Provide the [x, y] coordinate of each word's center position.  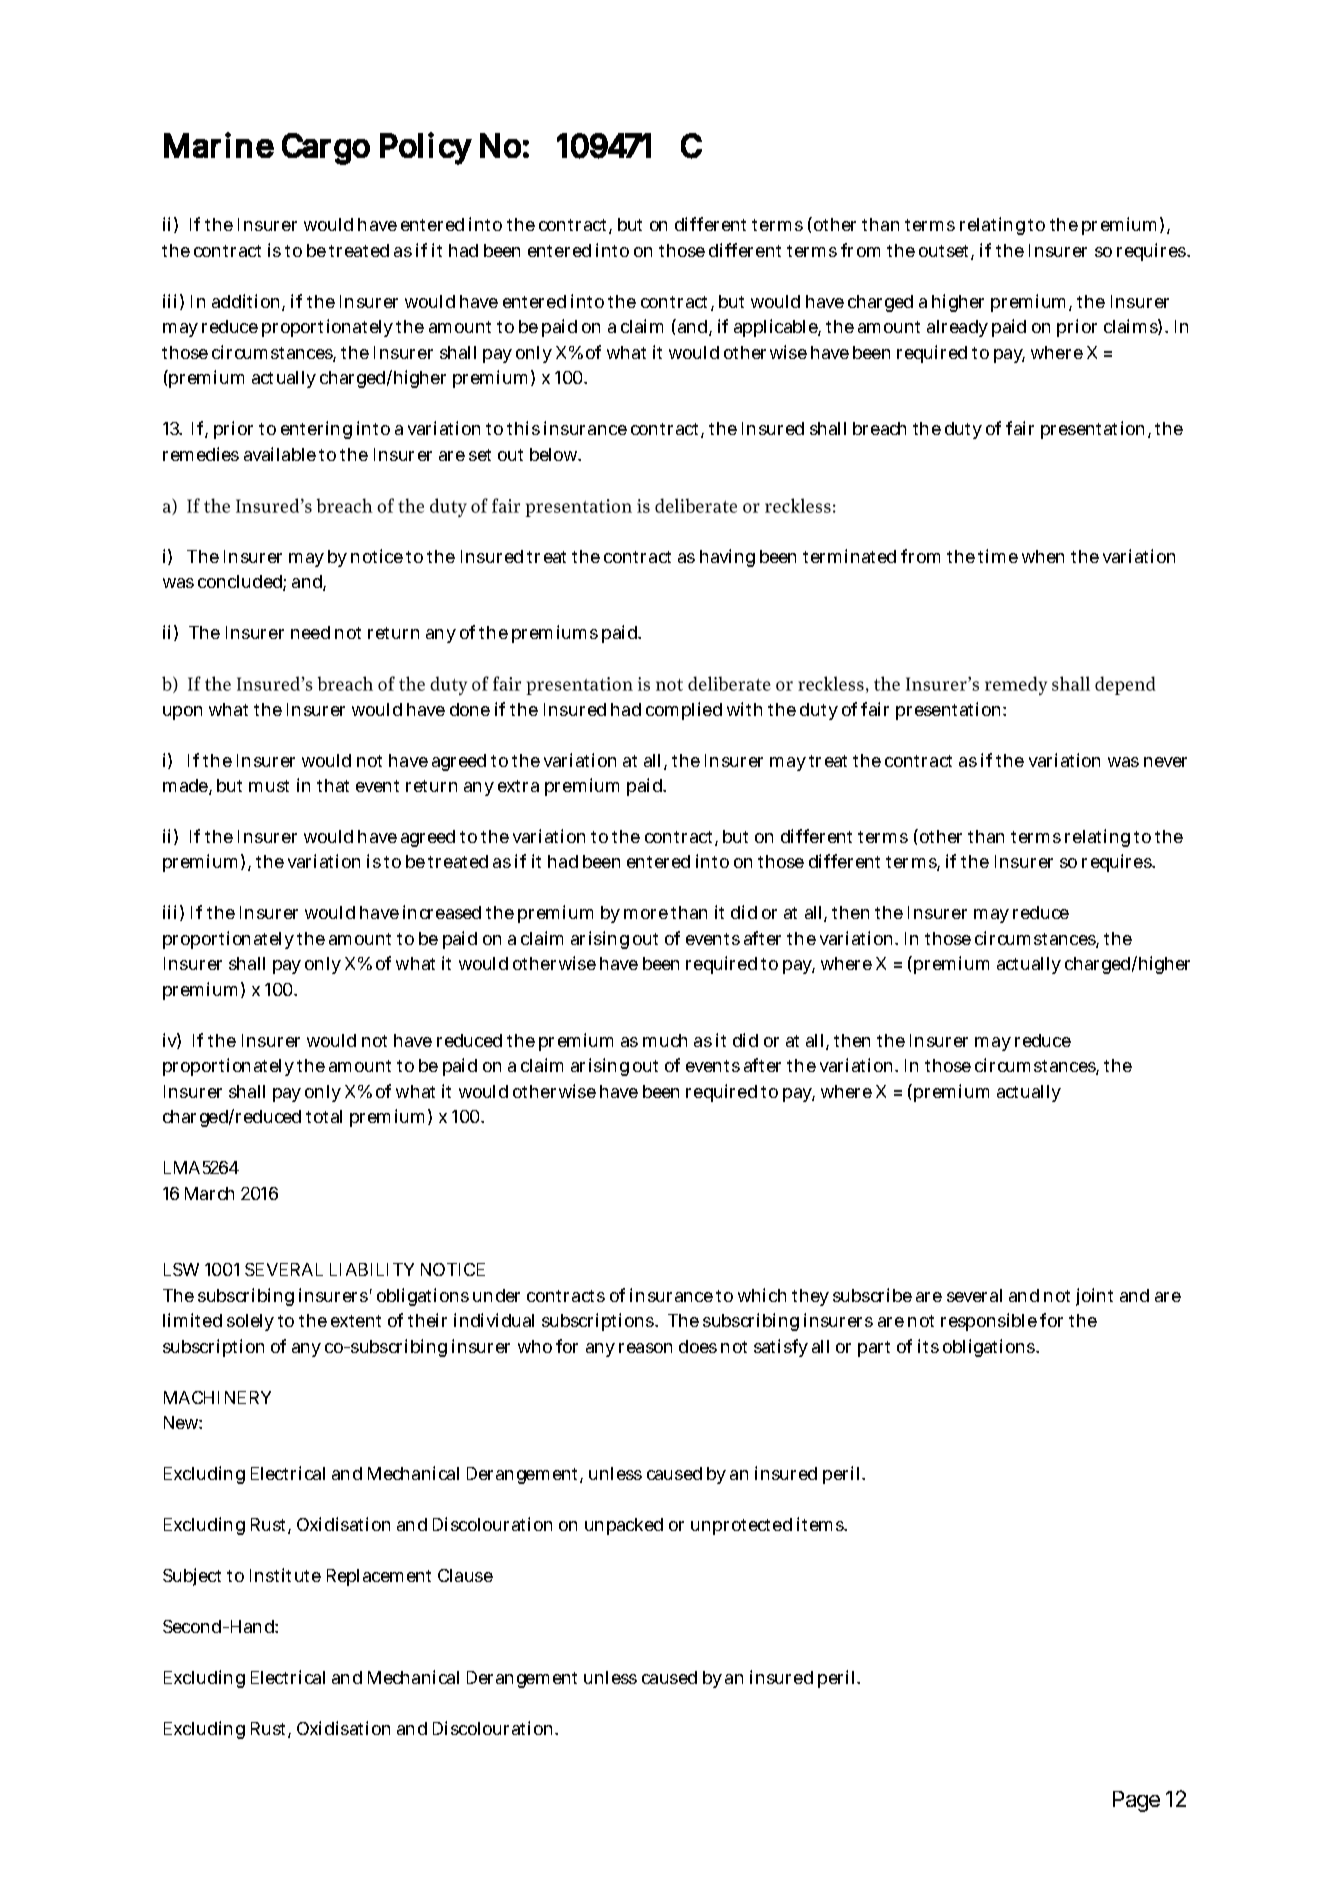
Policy [426, 148]
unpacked [624, 1526]
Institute [285, 1575]
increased [442, 912]
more [646, 914]
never [1165, 762]
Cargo [326, 149]
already [957, 328]
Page [1136, 1801]
